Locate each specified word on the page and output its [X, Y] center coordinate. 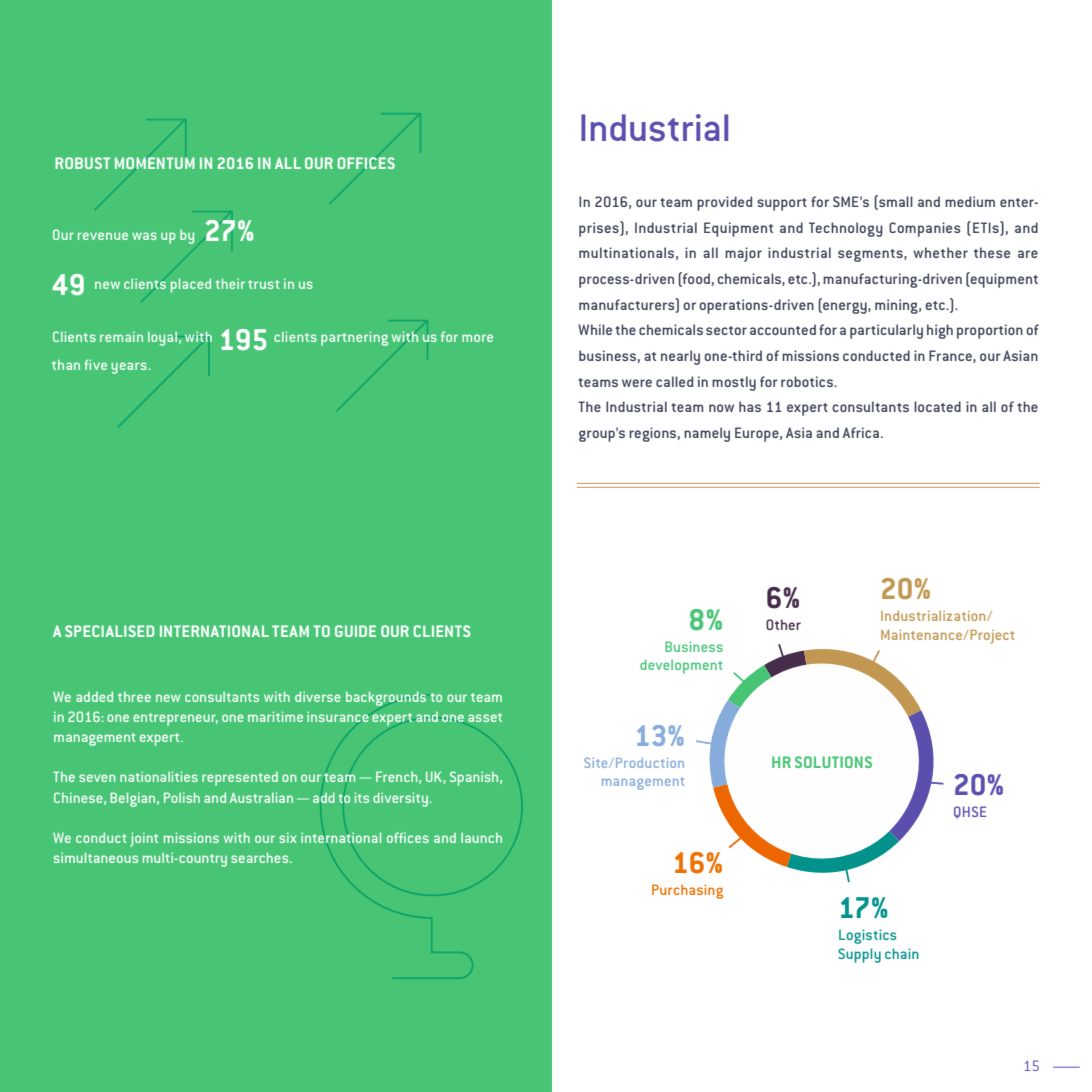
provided [724, 203]
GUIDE [355, 631]
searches [261, 857]
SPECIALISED [109, 631]
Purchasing [687, 891]
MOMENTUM [155, 163]
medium [970, 201]
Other [783, 624]
